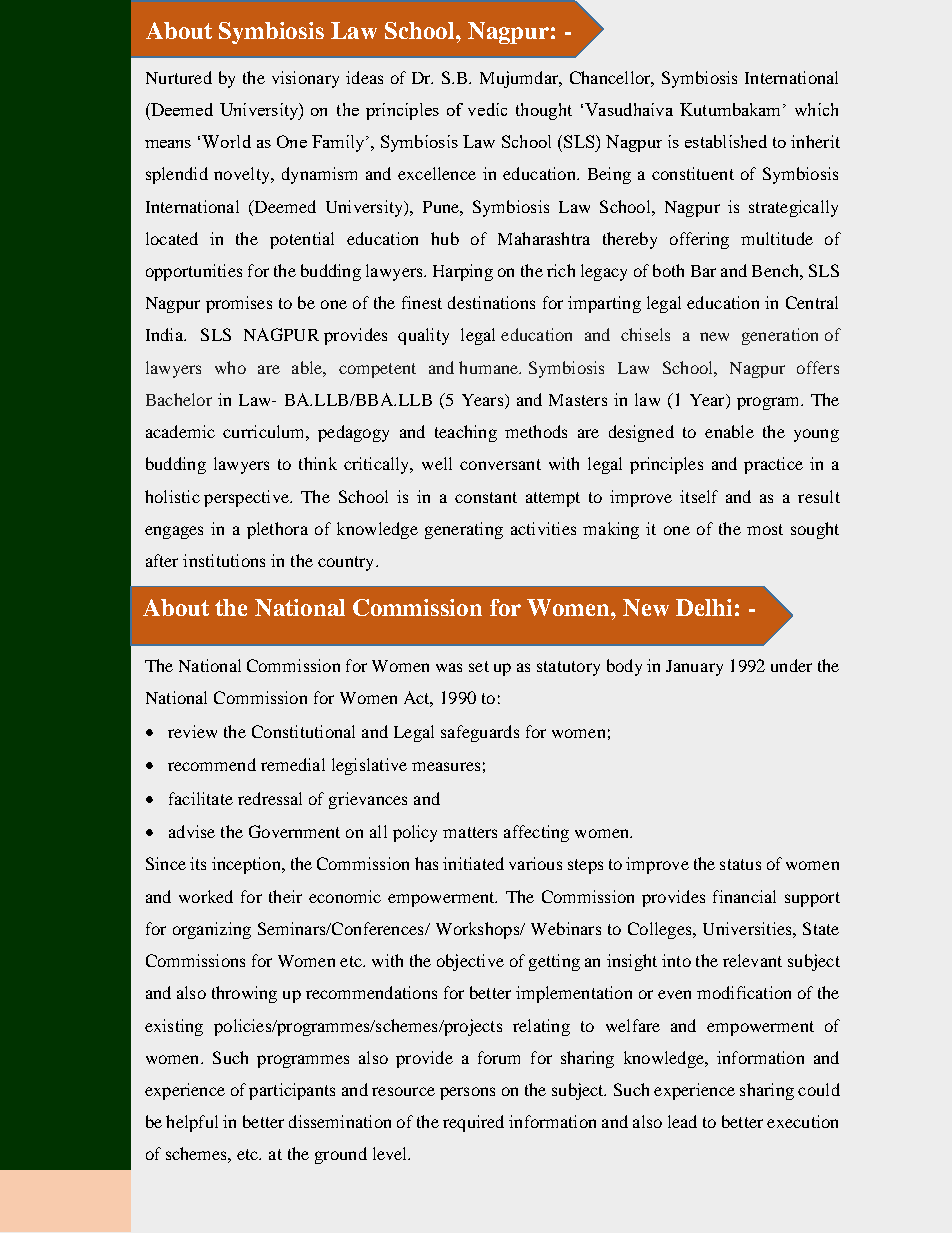  Describe the element at coordinates (473, 1123) in the page. I see `required` at that location.
